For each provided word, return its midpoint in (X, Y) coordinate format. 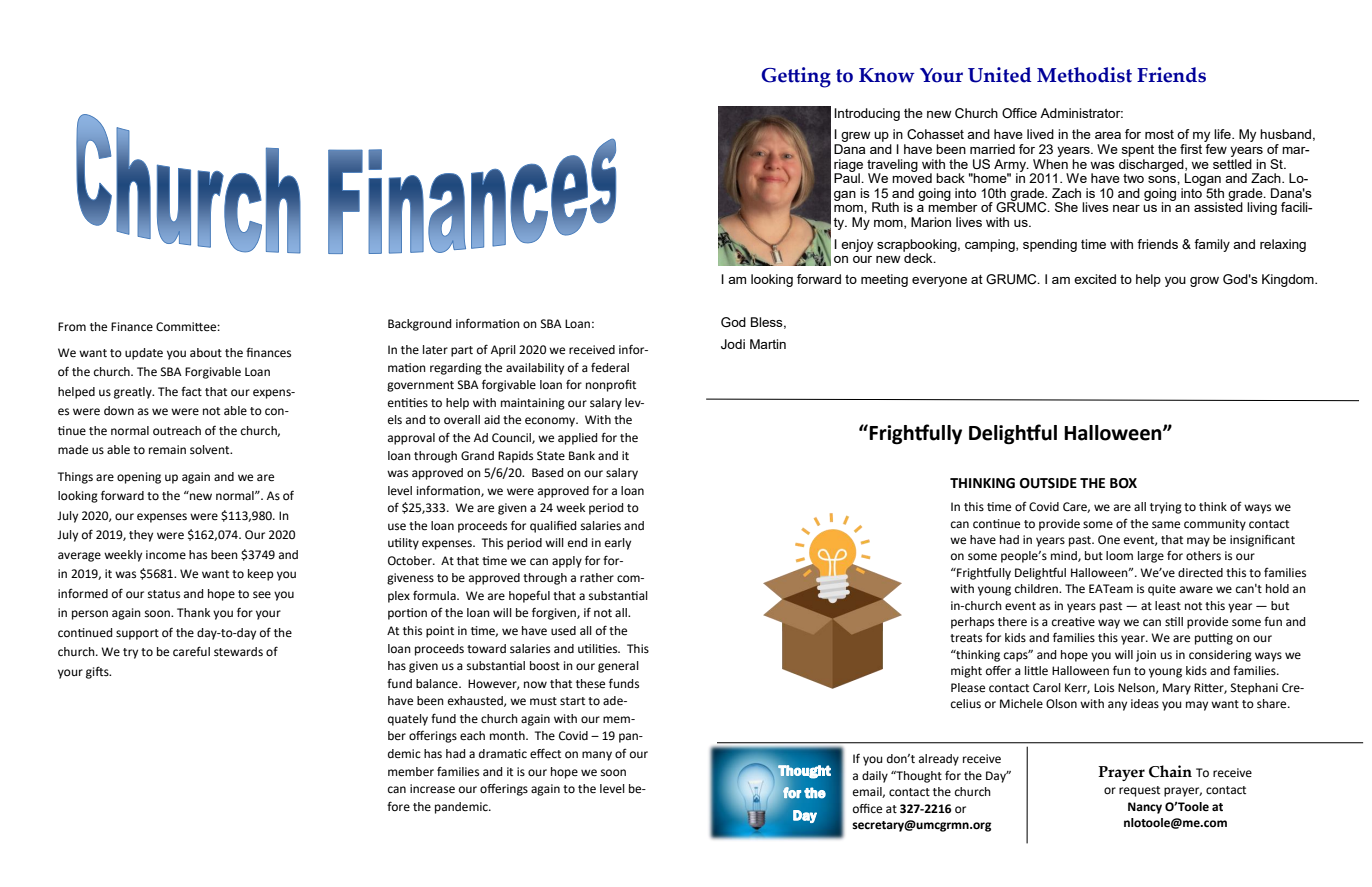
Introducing (867, 114)
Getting (796, 77)
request (1139, 791)
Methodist (1084, 75)
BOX (1123, 483)
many (597, 756)
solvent (211, 450)
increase (432, 789)
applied (577, 439)
